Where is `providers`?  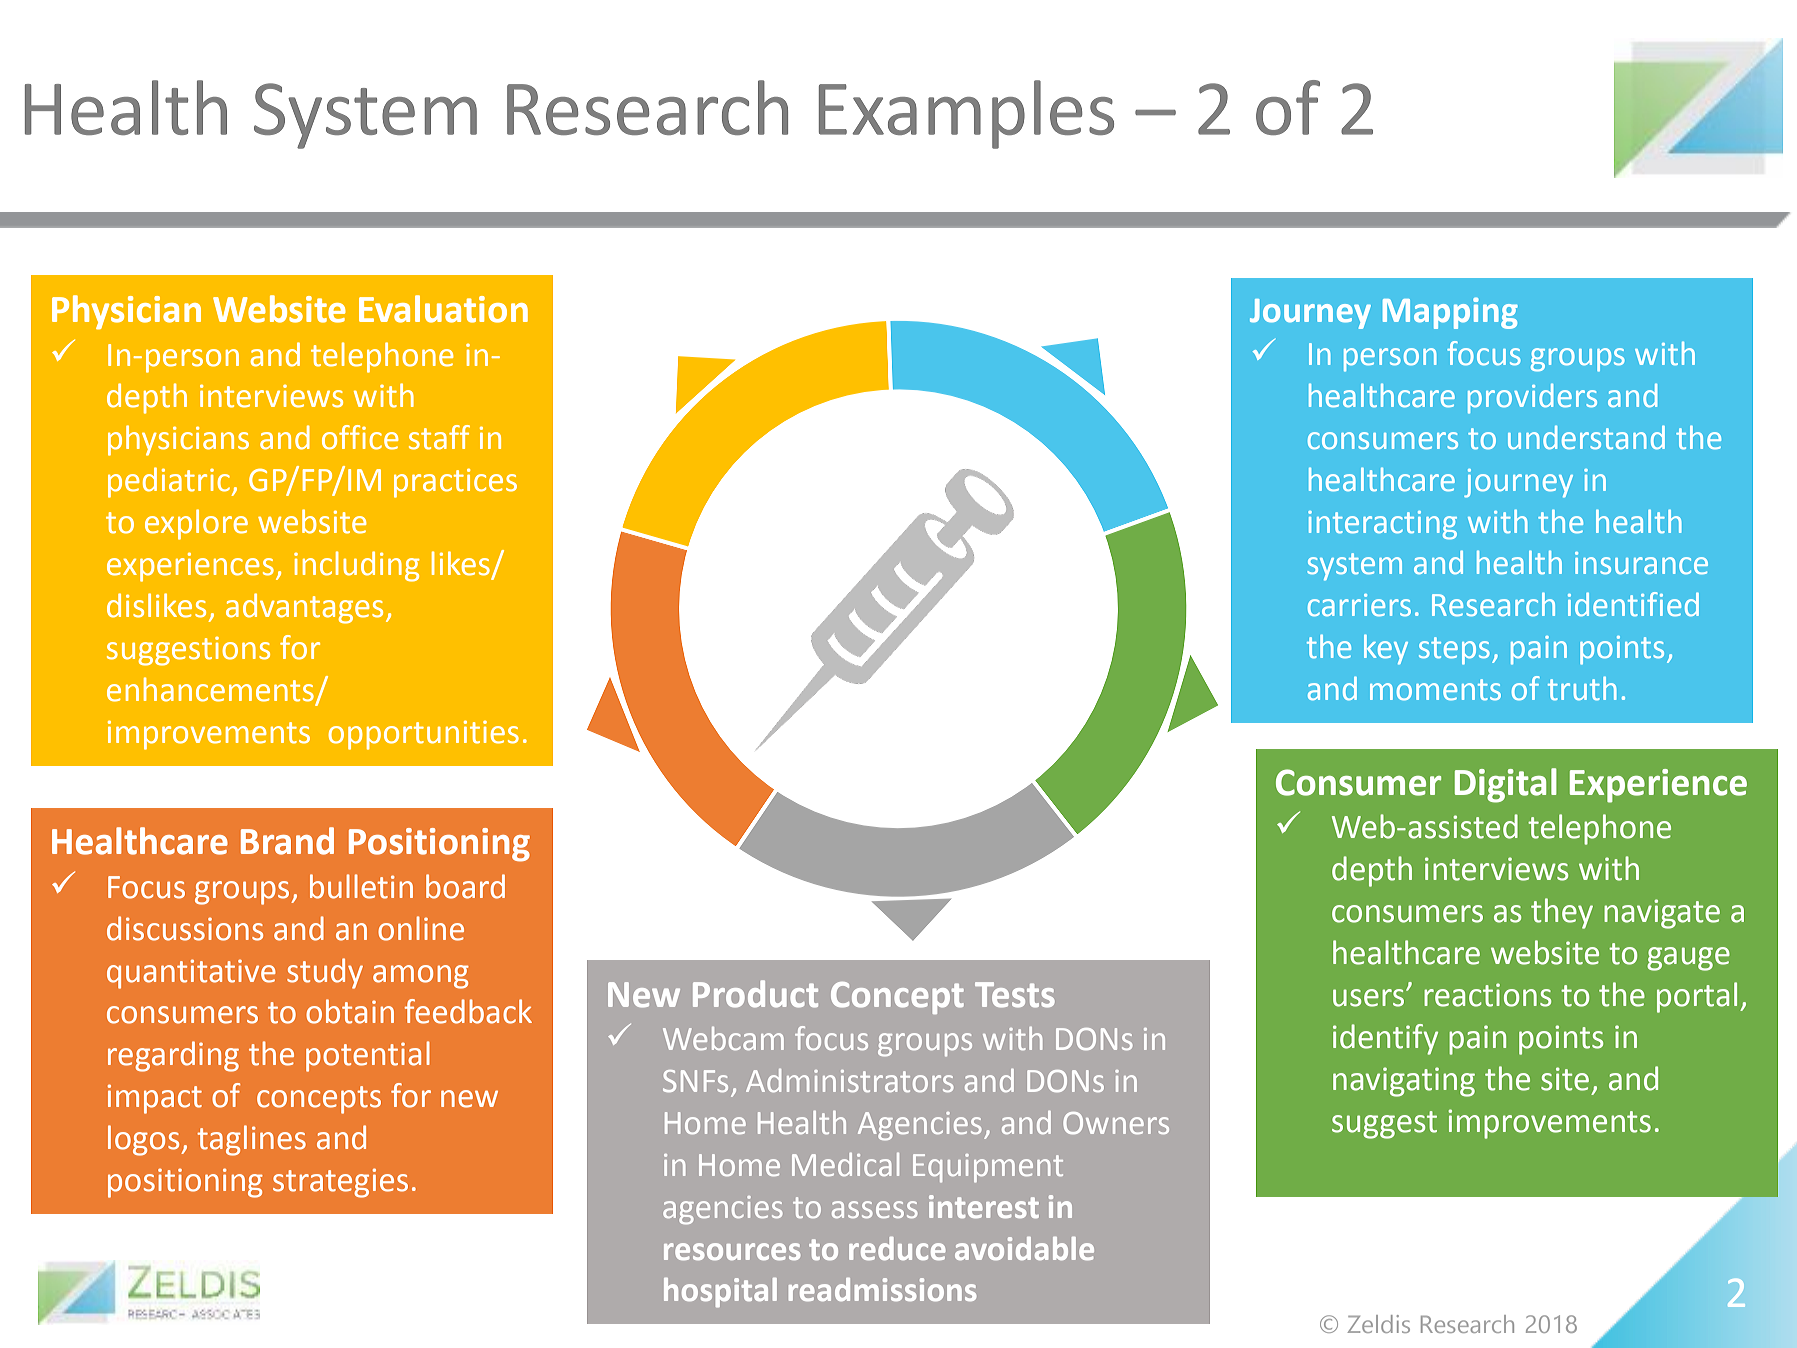
providers is located at coordinates (1532, 398).
